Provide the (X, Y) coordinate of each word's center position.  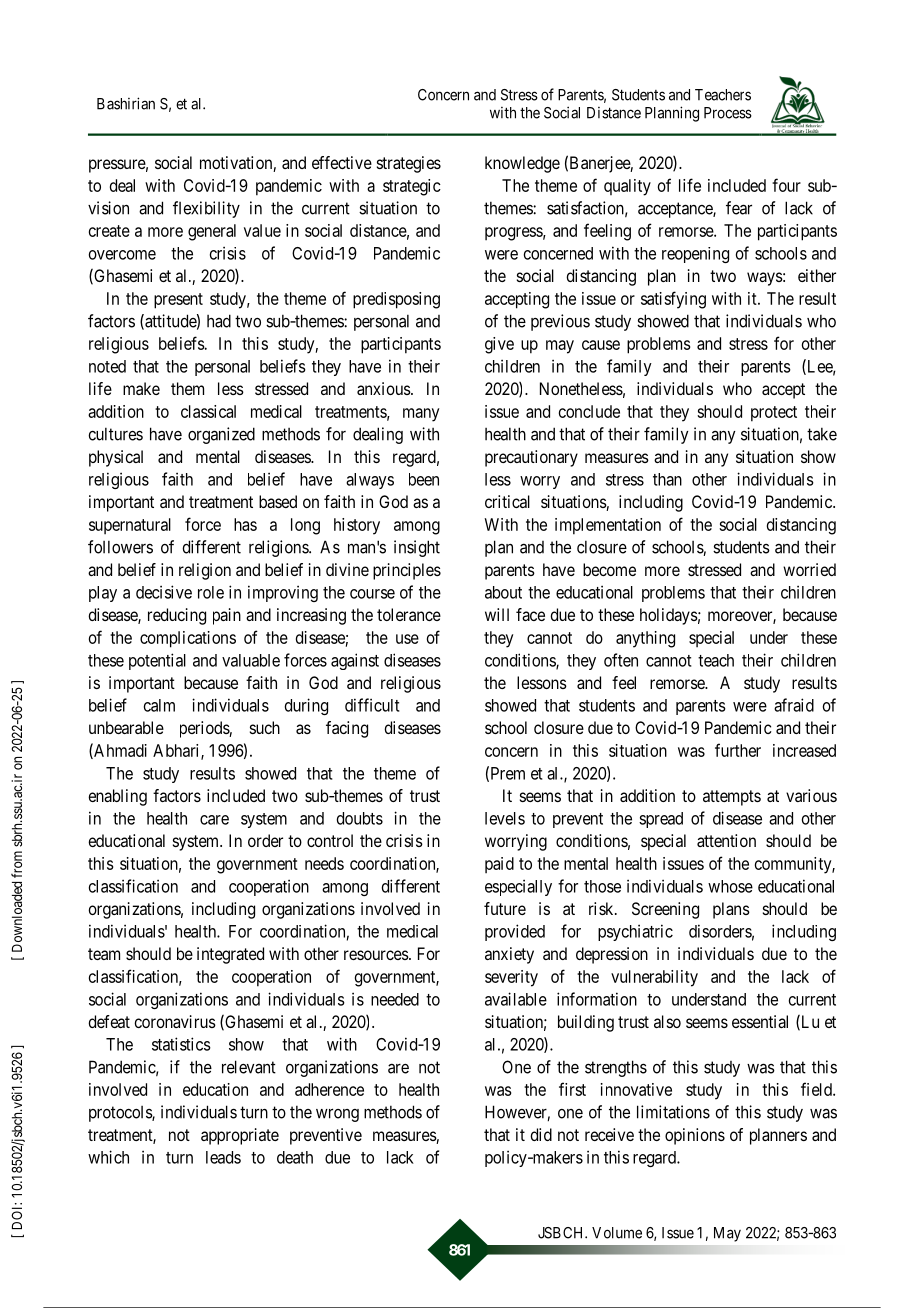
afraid (794, 705)
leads (223, 1157)
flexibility (206, 209)
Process (728, 113)
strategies (409, 164)
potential (157, 661)
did (541, 1134)
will (497, 614)
